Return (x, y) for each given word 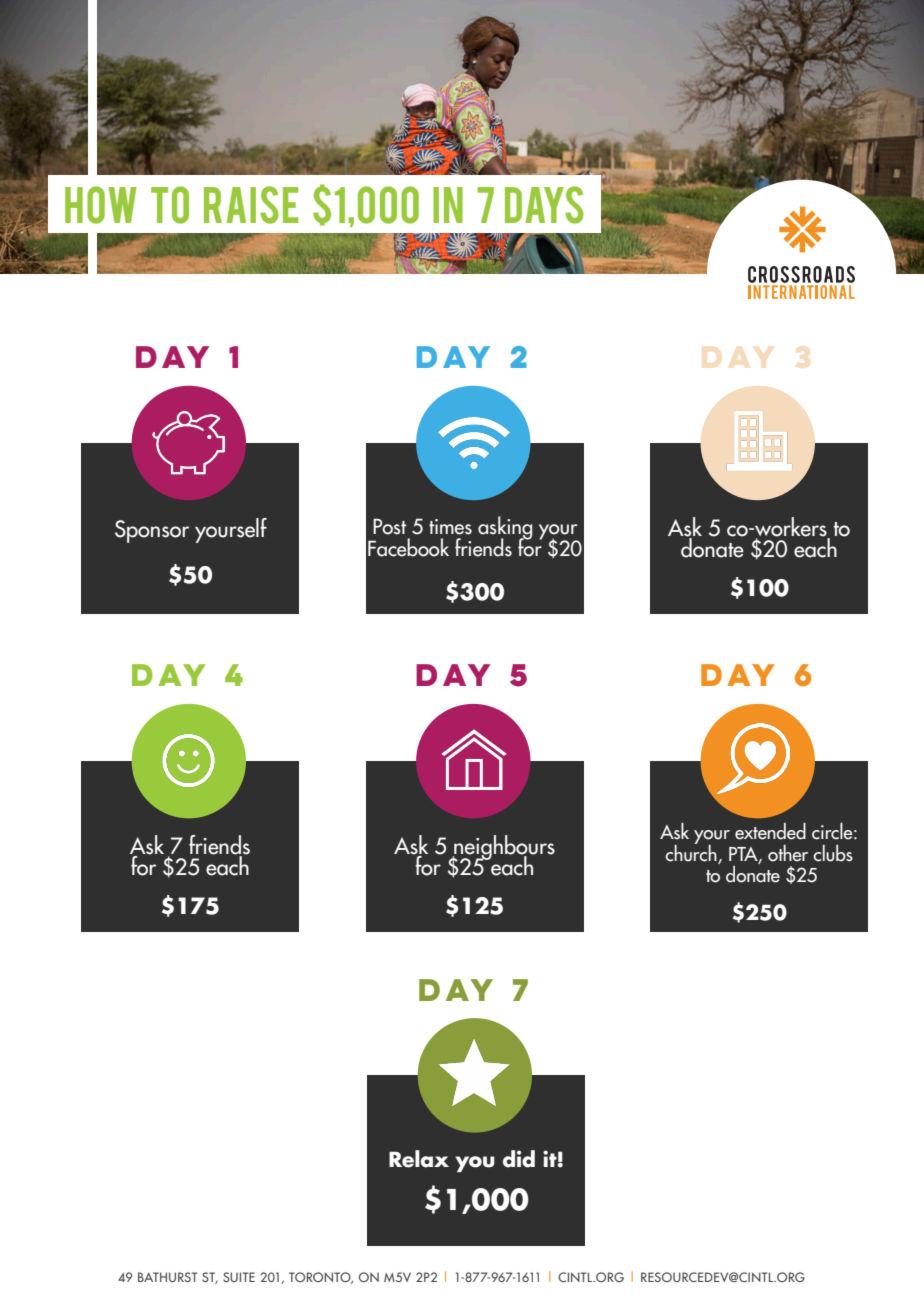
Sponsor (152, 531)
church (691, 852)
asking (505, 529)
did (519, 1159)
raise (251, 205)
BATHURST (168, 1277)
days (544, 205)
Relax (419, 1159)
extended (770, 831)
